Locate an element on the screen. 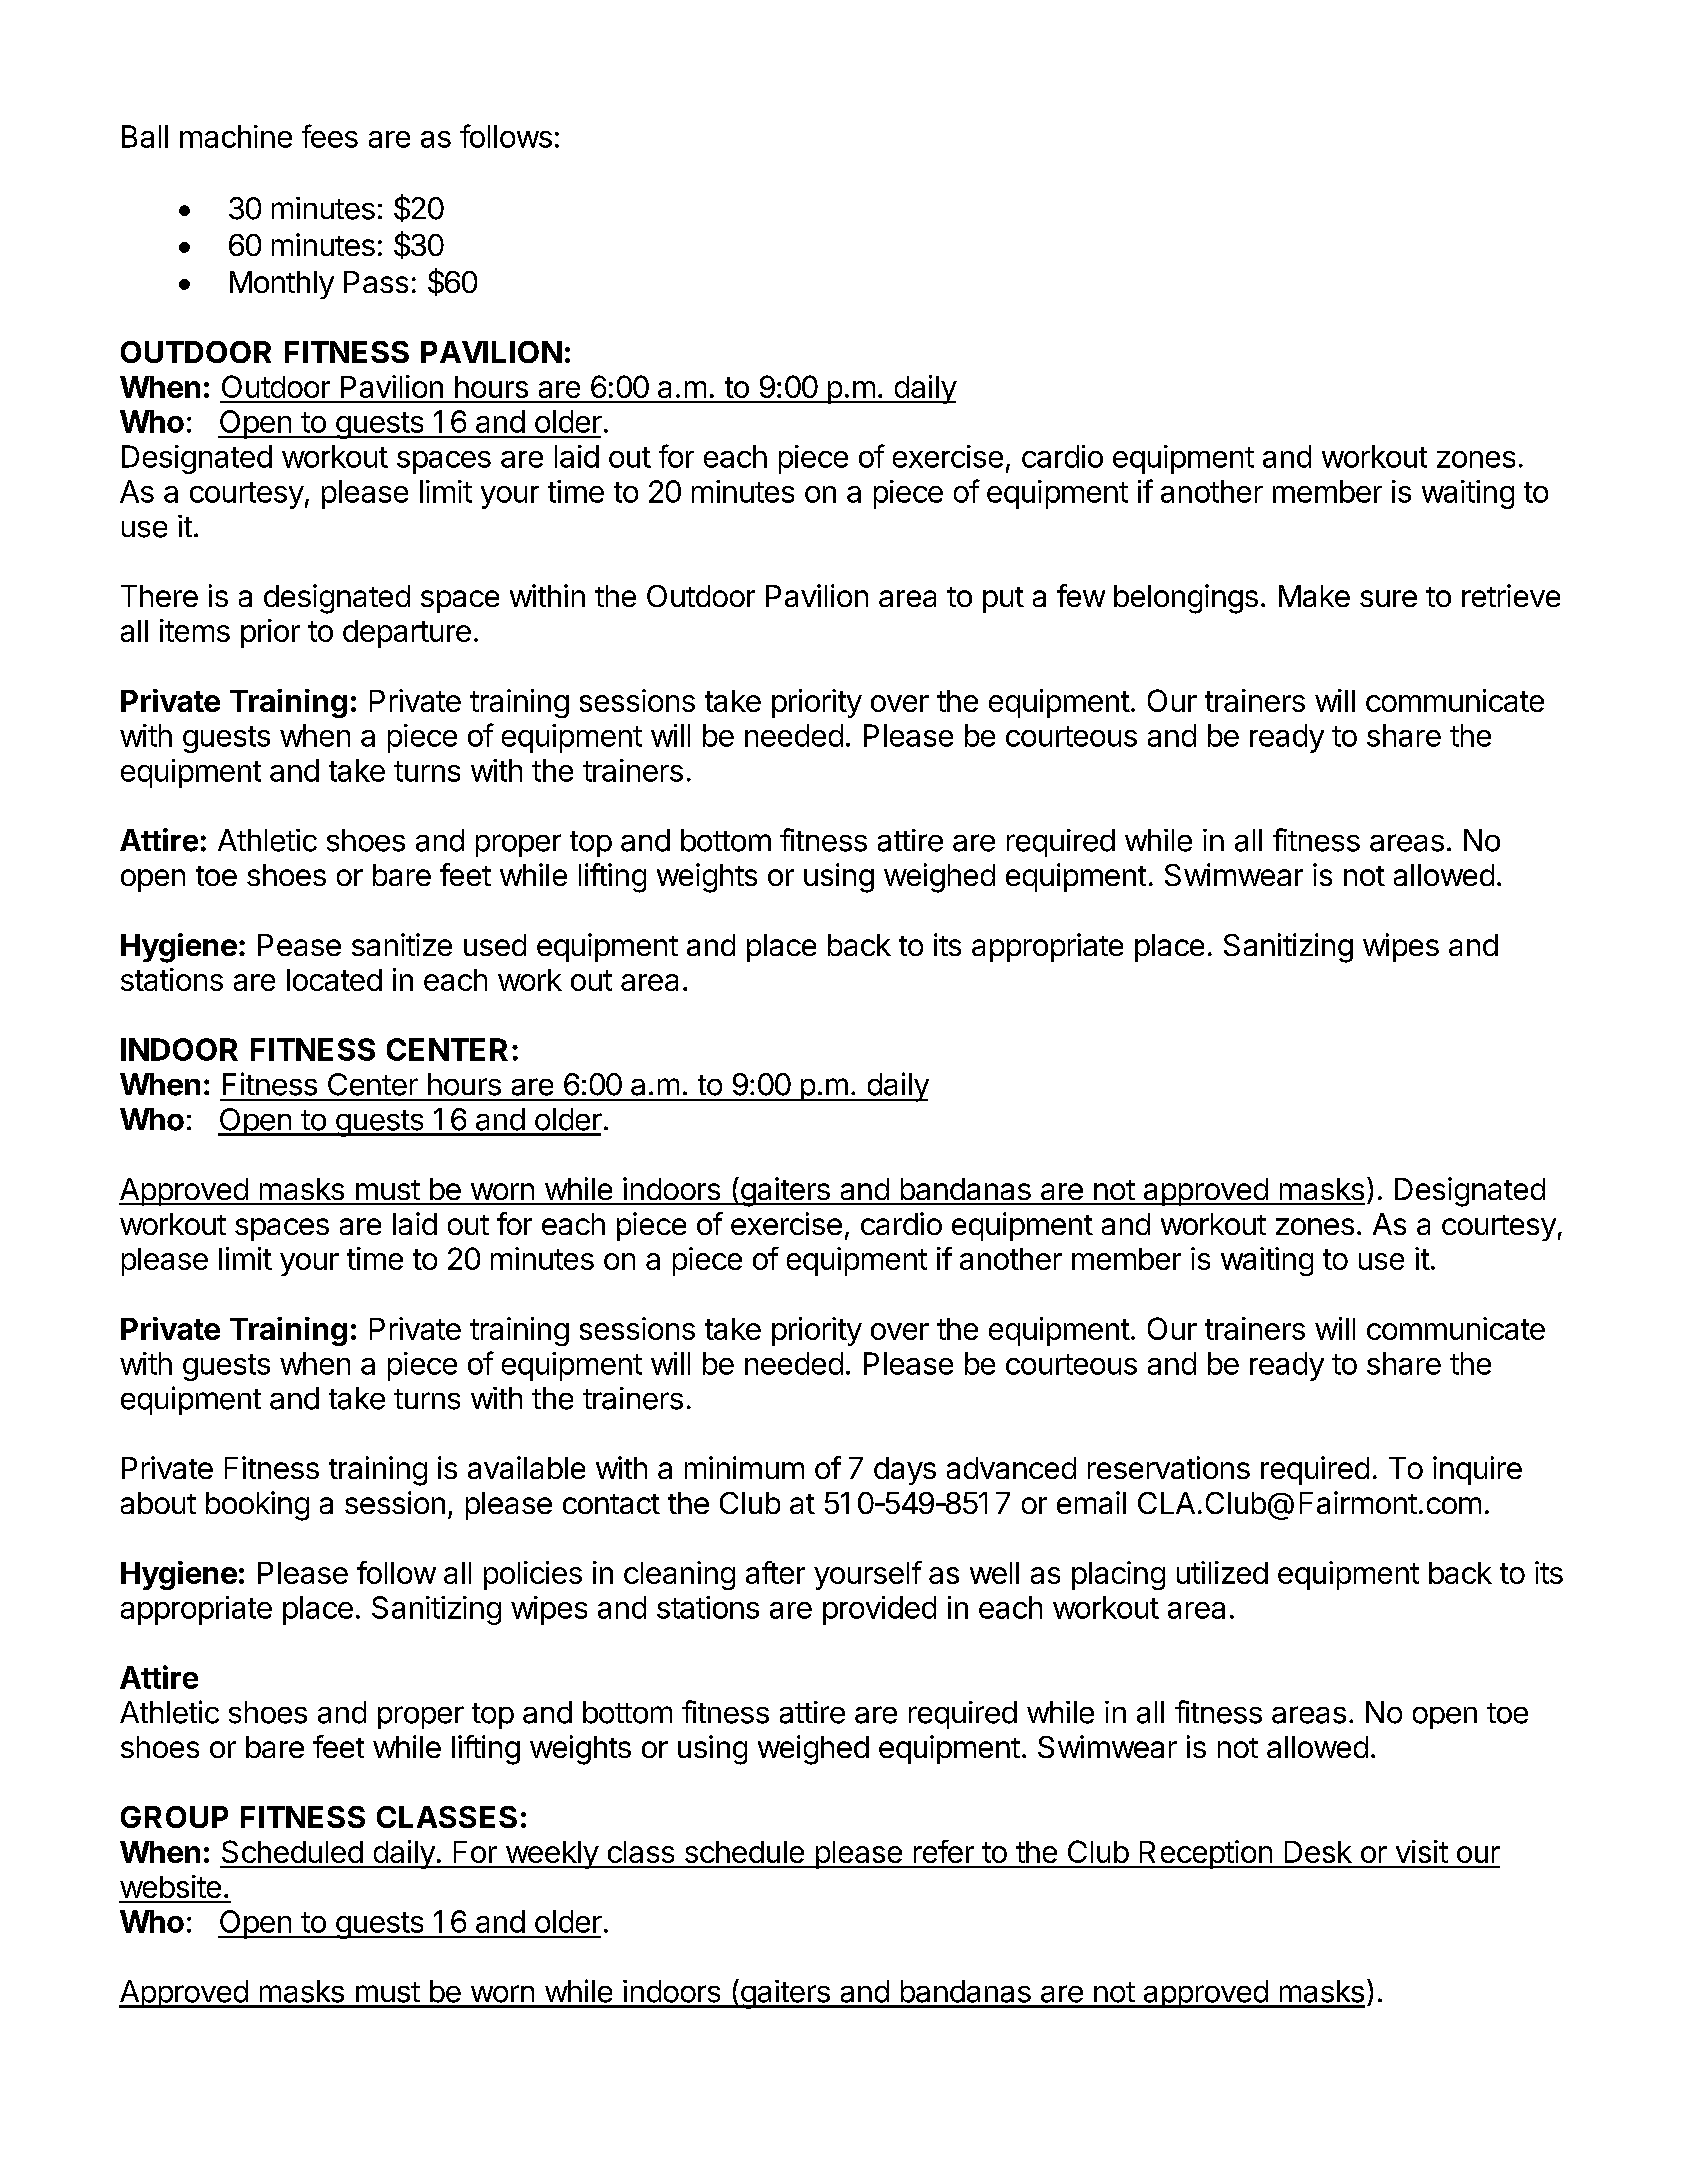 The width and height of the screenshot is (1688, 2184). GROUP is located at coordinates (174, 1817).
